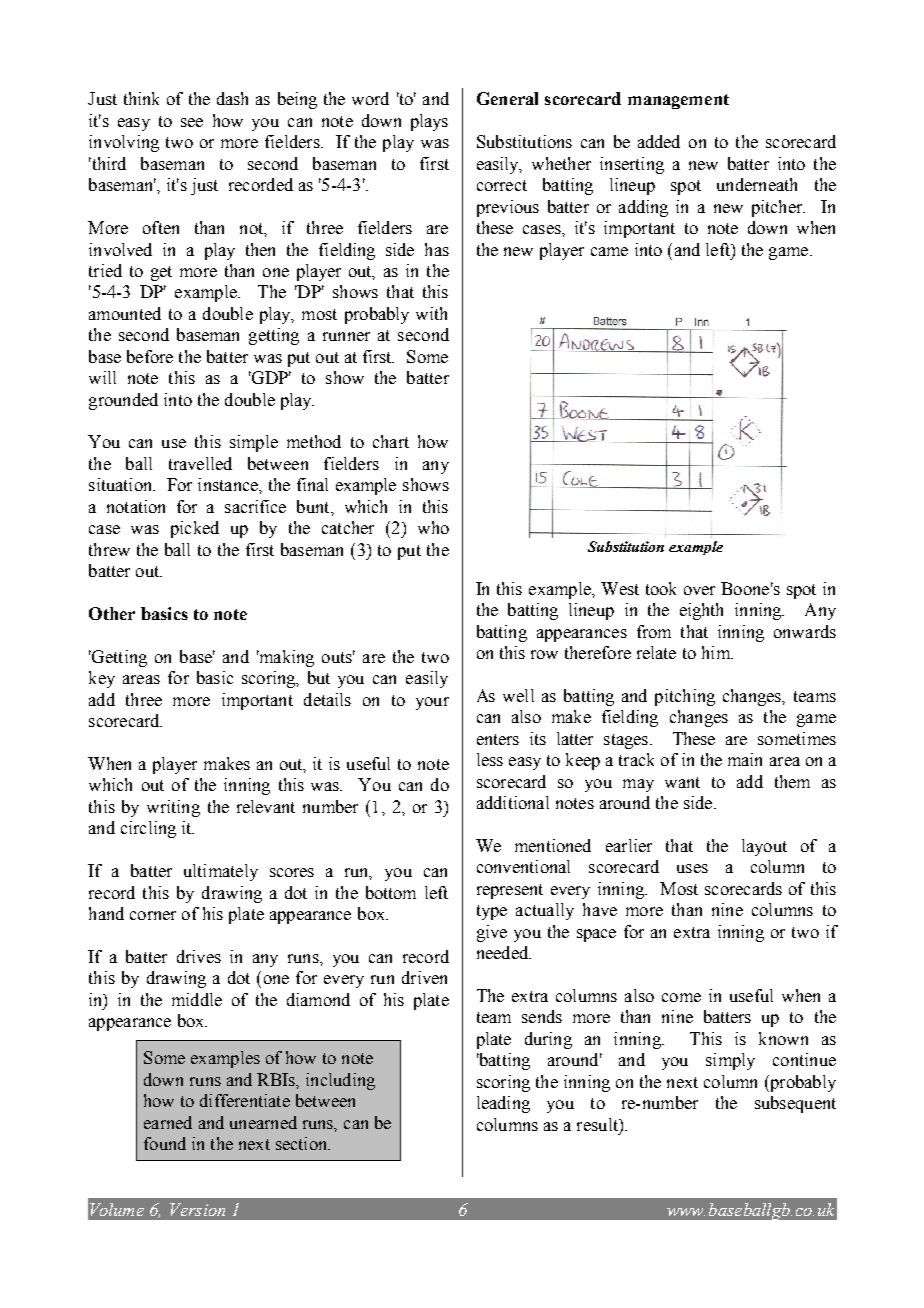  What do you see at coordinates (200, 463) in the screenshot?
I see `travelled` at bounding box center [200, 463].
